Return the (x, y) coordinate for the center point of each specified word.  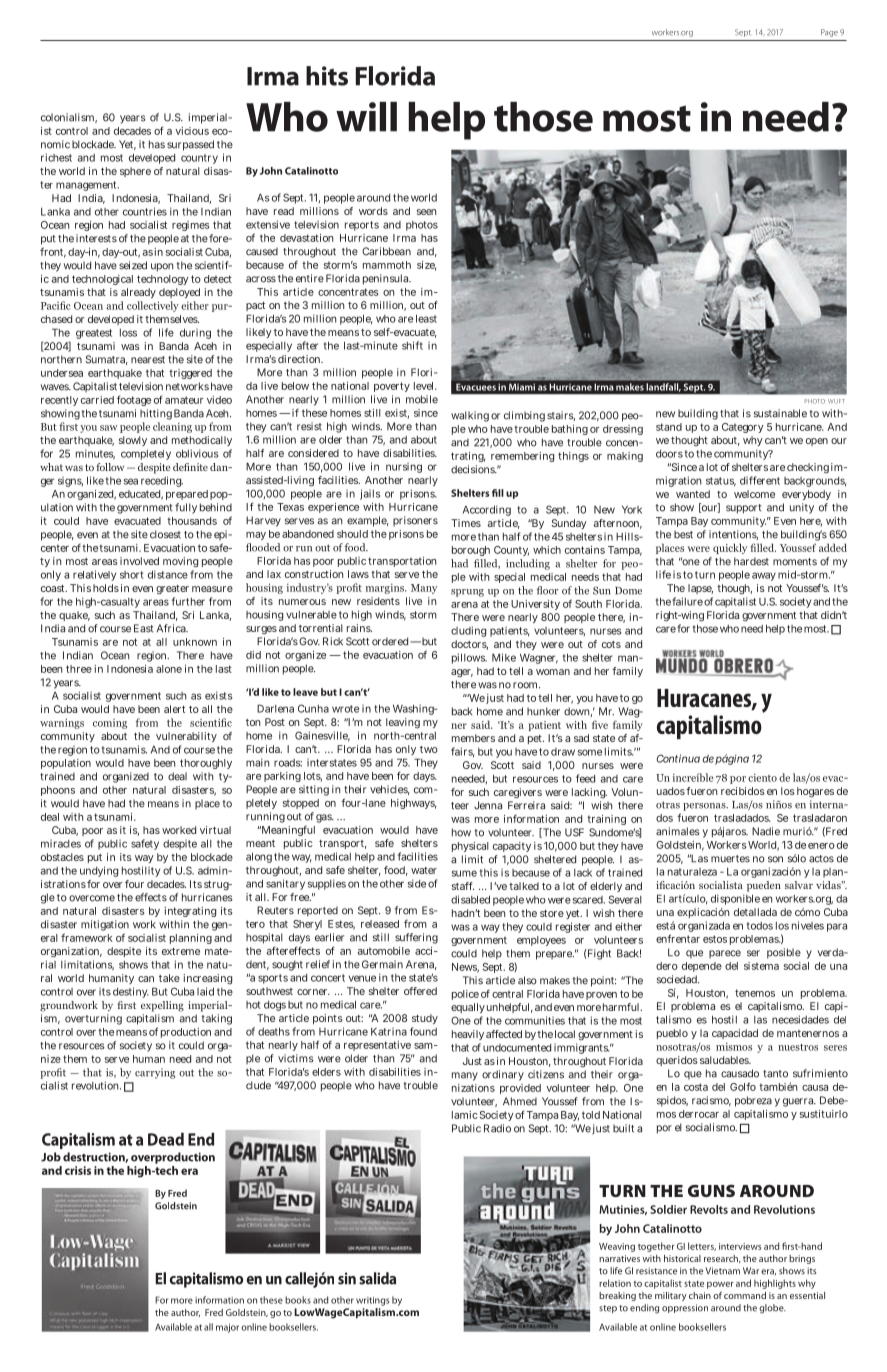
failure (687, 601)
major (227, 1328)
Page (829, 33)
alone (169, 669)
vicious (192, 131)
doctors (469, 645)
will (366, 117)
